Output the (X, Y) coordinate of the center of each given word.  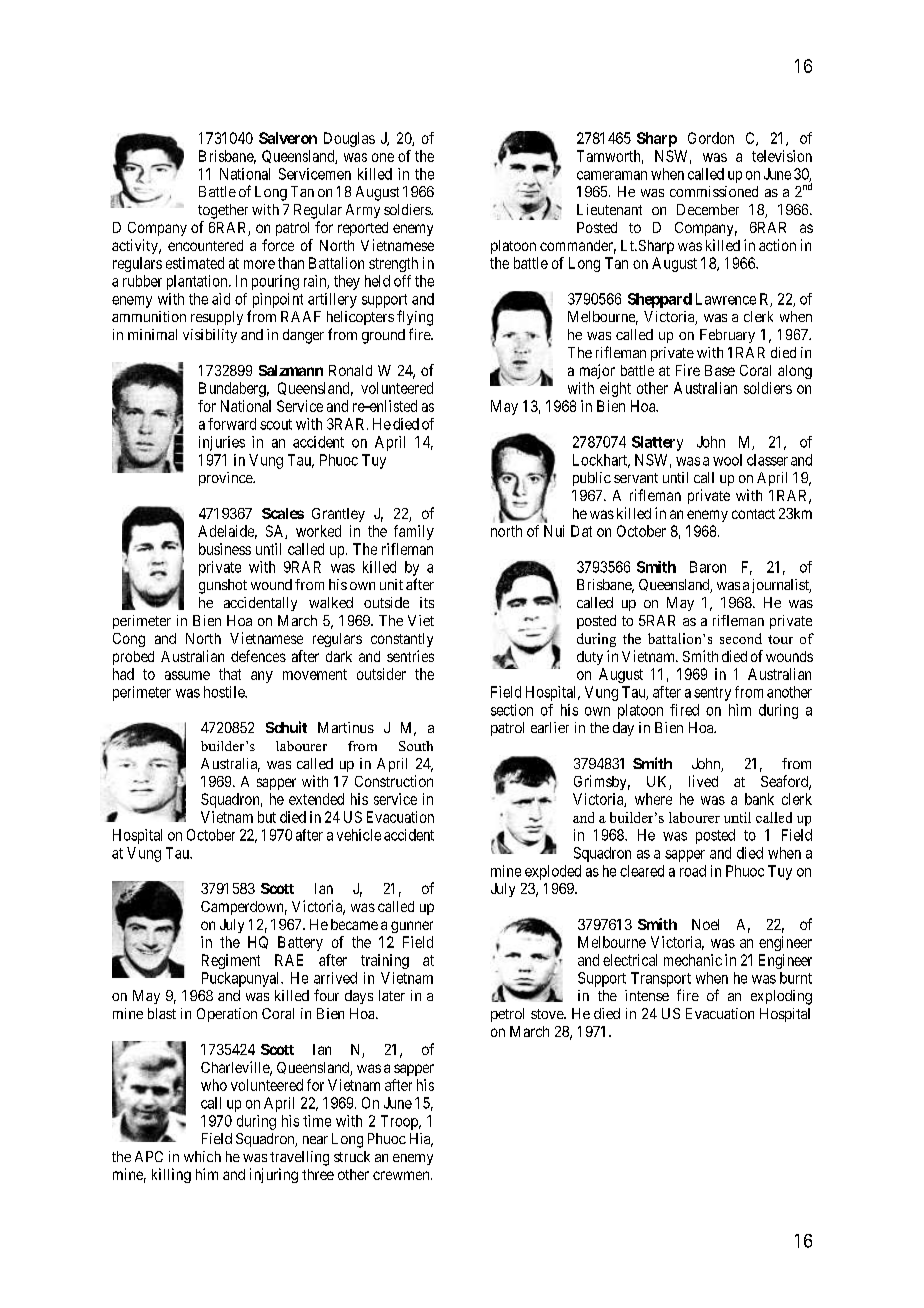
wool (727, 460)
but (267, 817)
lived (703, 781)
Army (363, 211)
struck (352, 1156)
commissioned (714, 191)
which (202, 1156)
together (223, 211)
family (414, 532)
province (226, 479)
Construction (394, 781)
